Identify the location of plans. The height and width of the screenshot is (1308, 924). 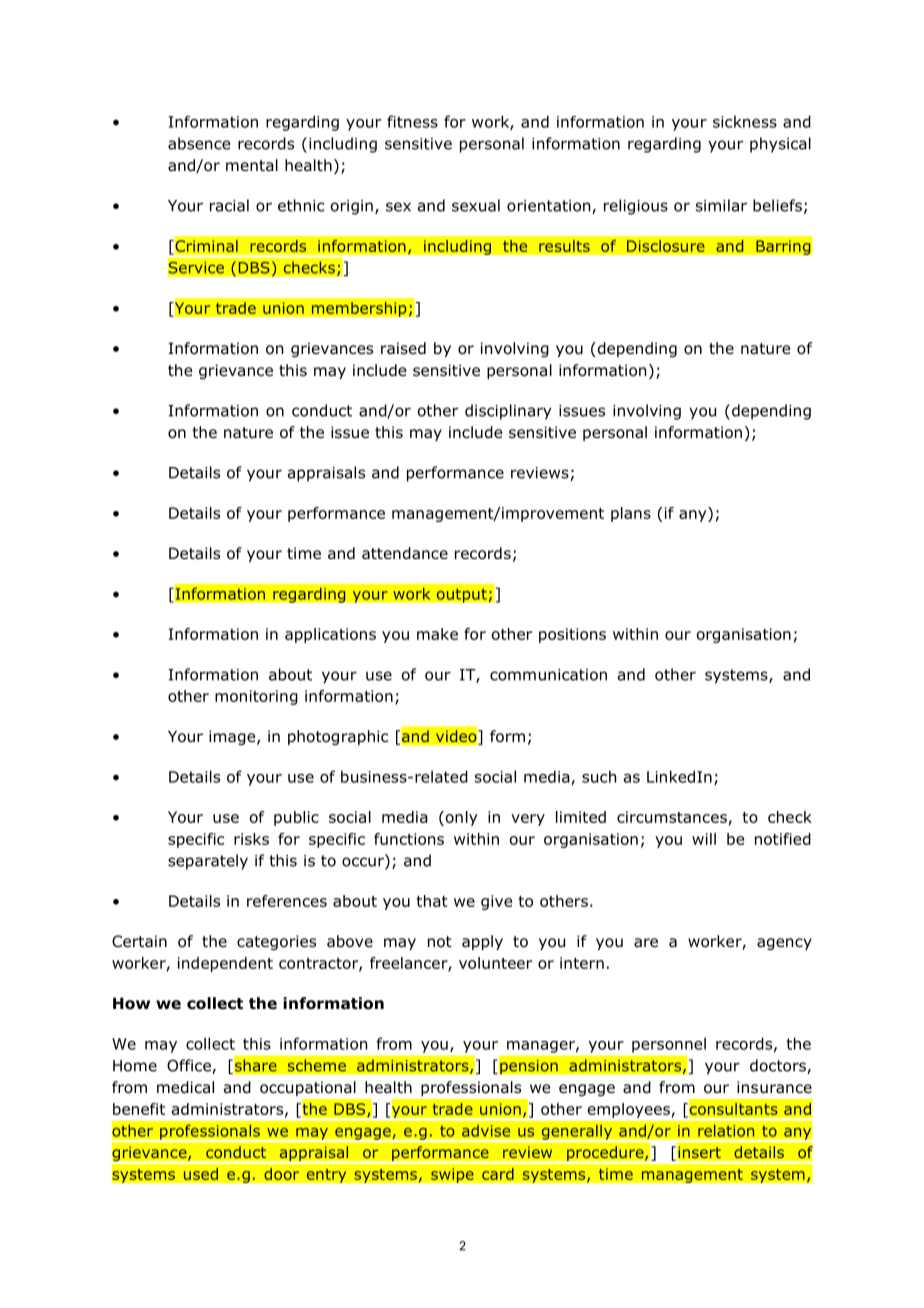
(631, 514).
